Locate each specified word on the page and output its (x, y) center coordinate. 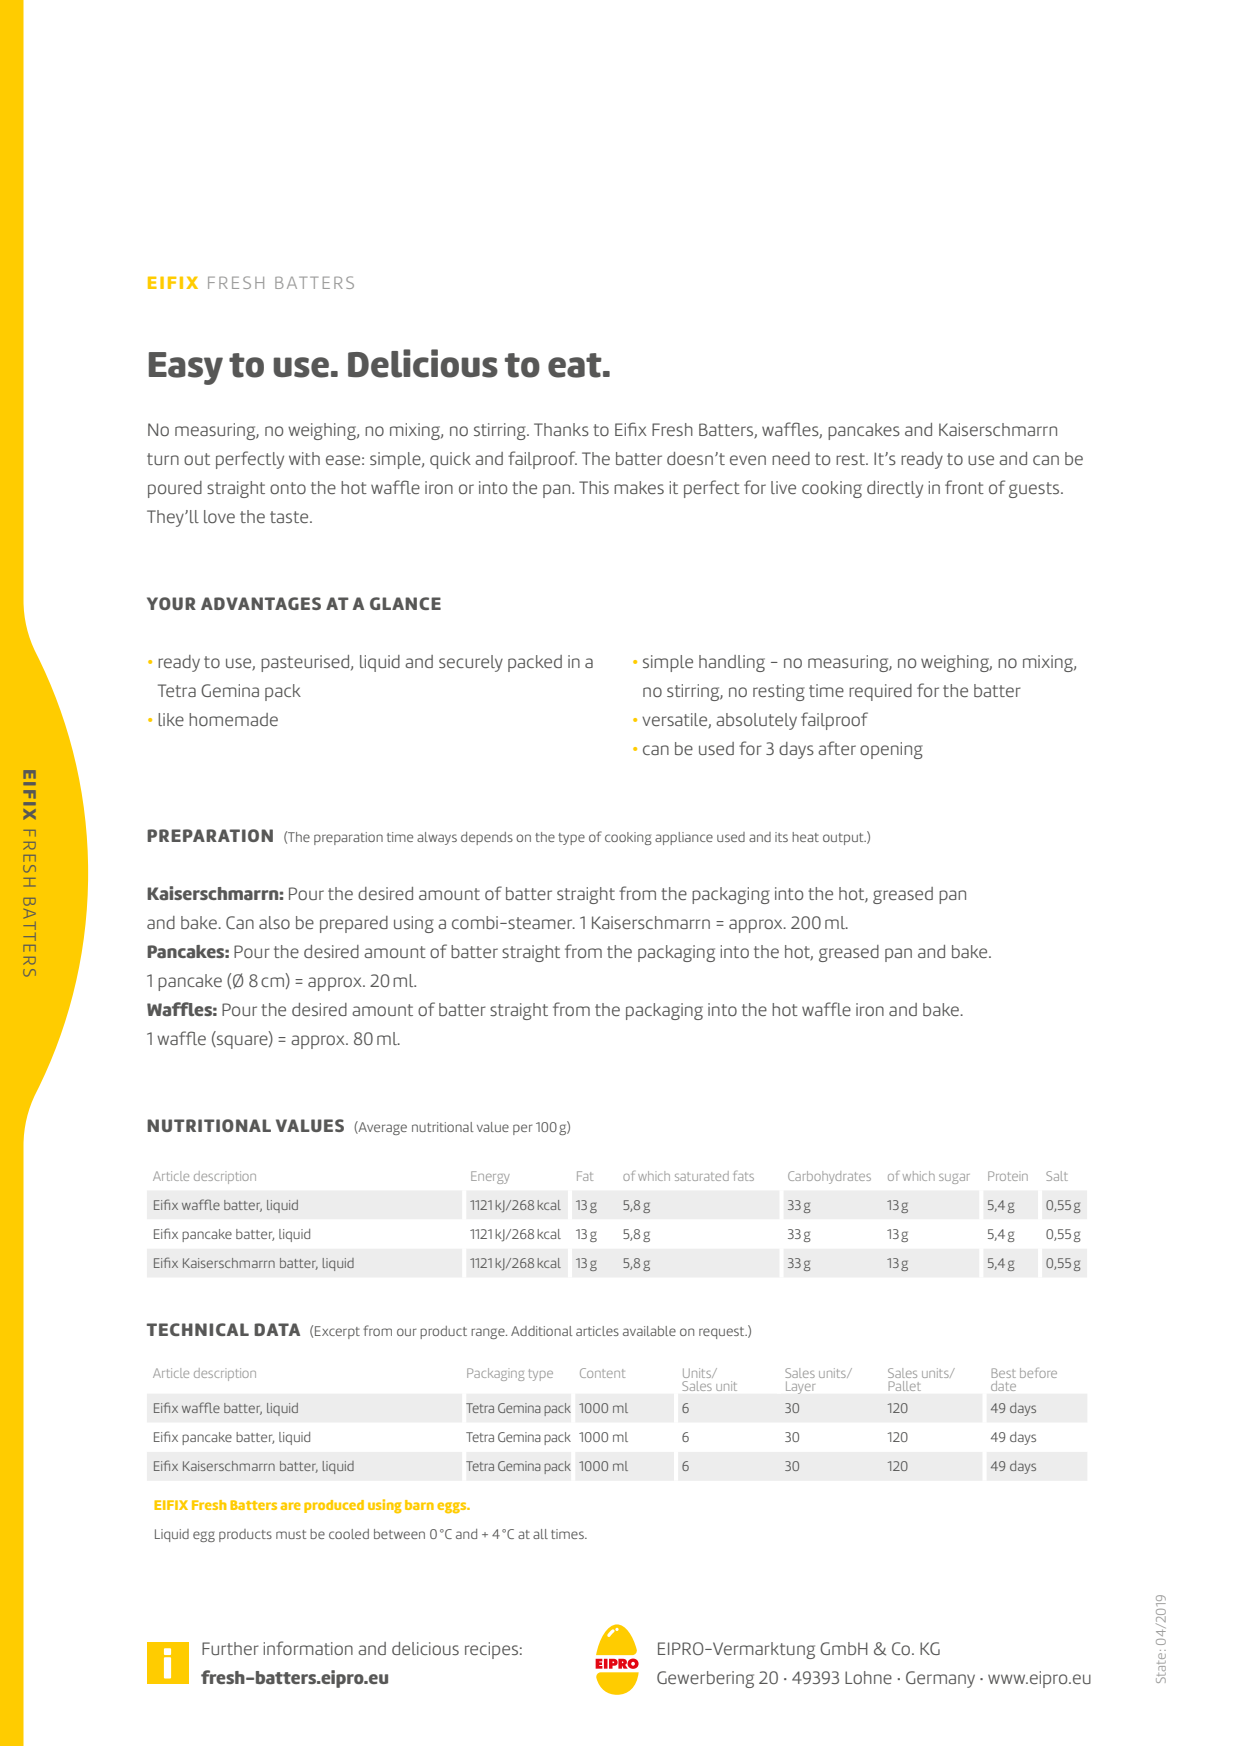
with (304, 458)
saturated (702, 1176)
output (844, 839)
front (964, 487)
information (308, 1648)
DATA (277, 1329)
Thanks (561, 429)
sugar (954, 1179)
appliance (684, 838)
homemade (233, 719)
